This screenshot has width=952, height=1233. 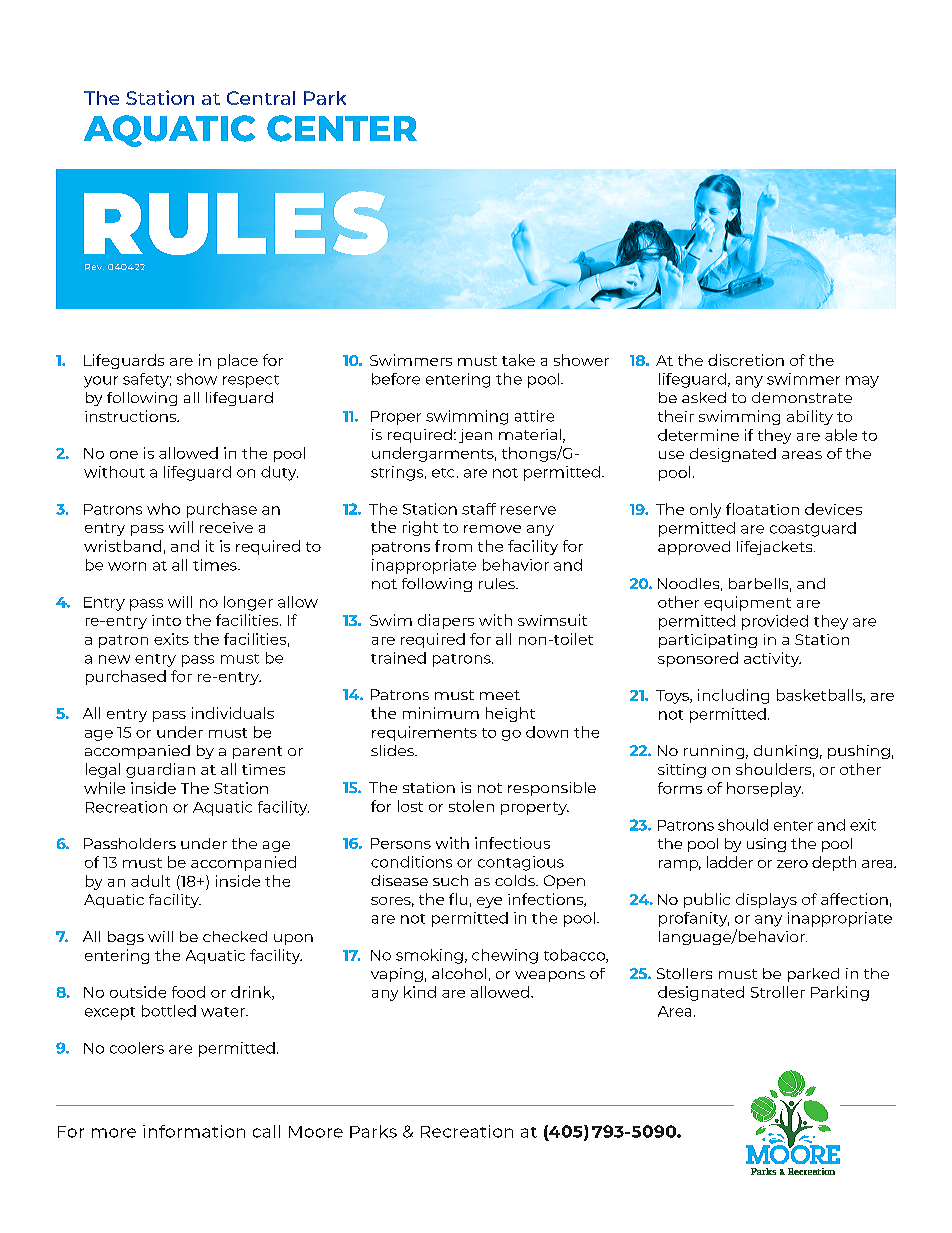 What do you see at coordinates (166, 620) in the screenshot?
I see `into` at bounding box center [166, 620].
